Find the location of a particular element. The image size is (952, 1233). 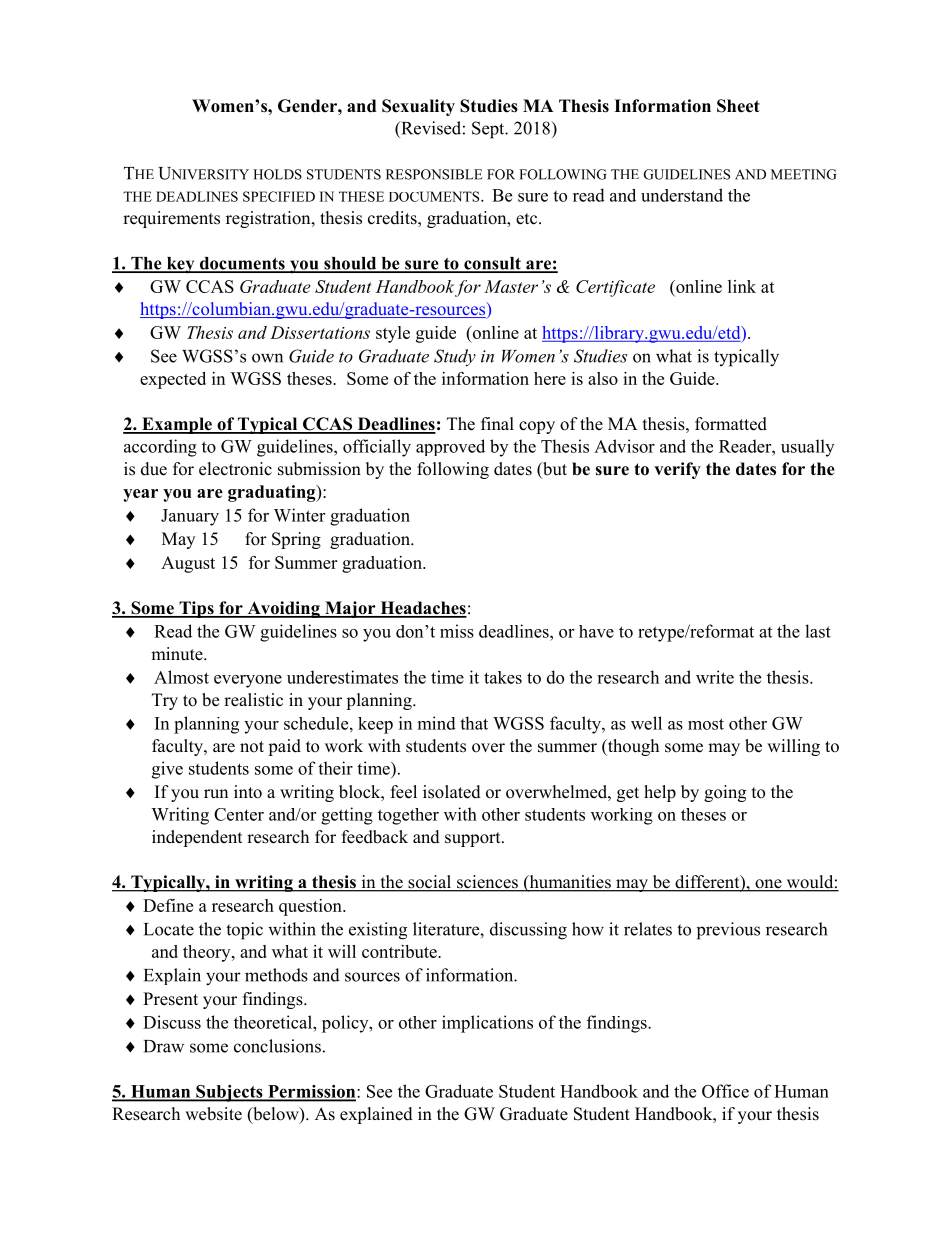

independent is located at coordinates (197, 838).
